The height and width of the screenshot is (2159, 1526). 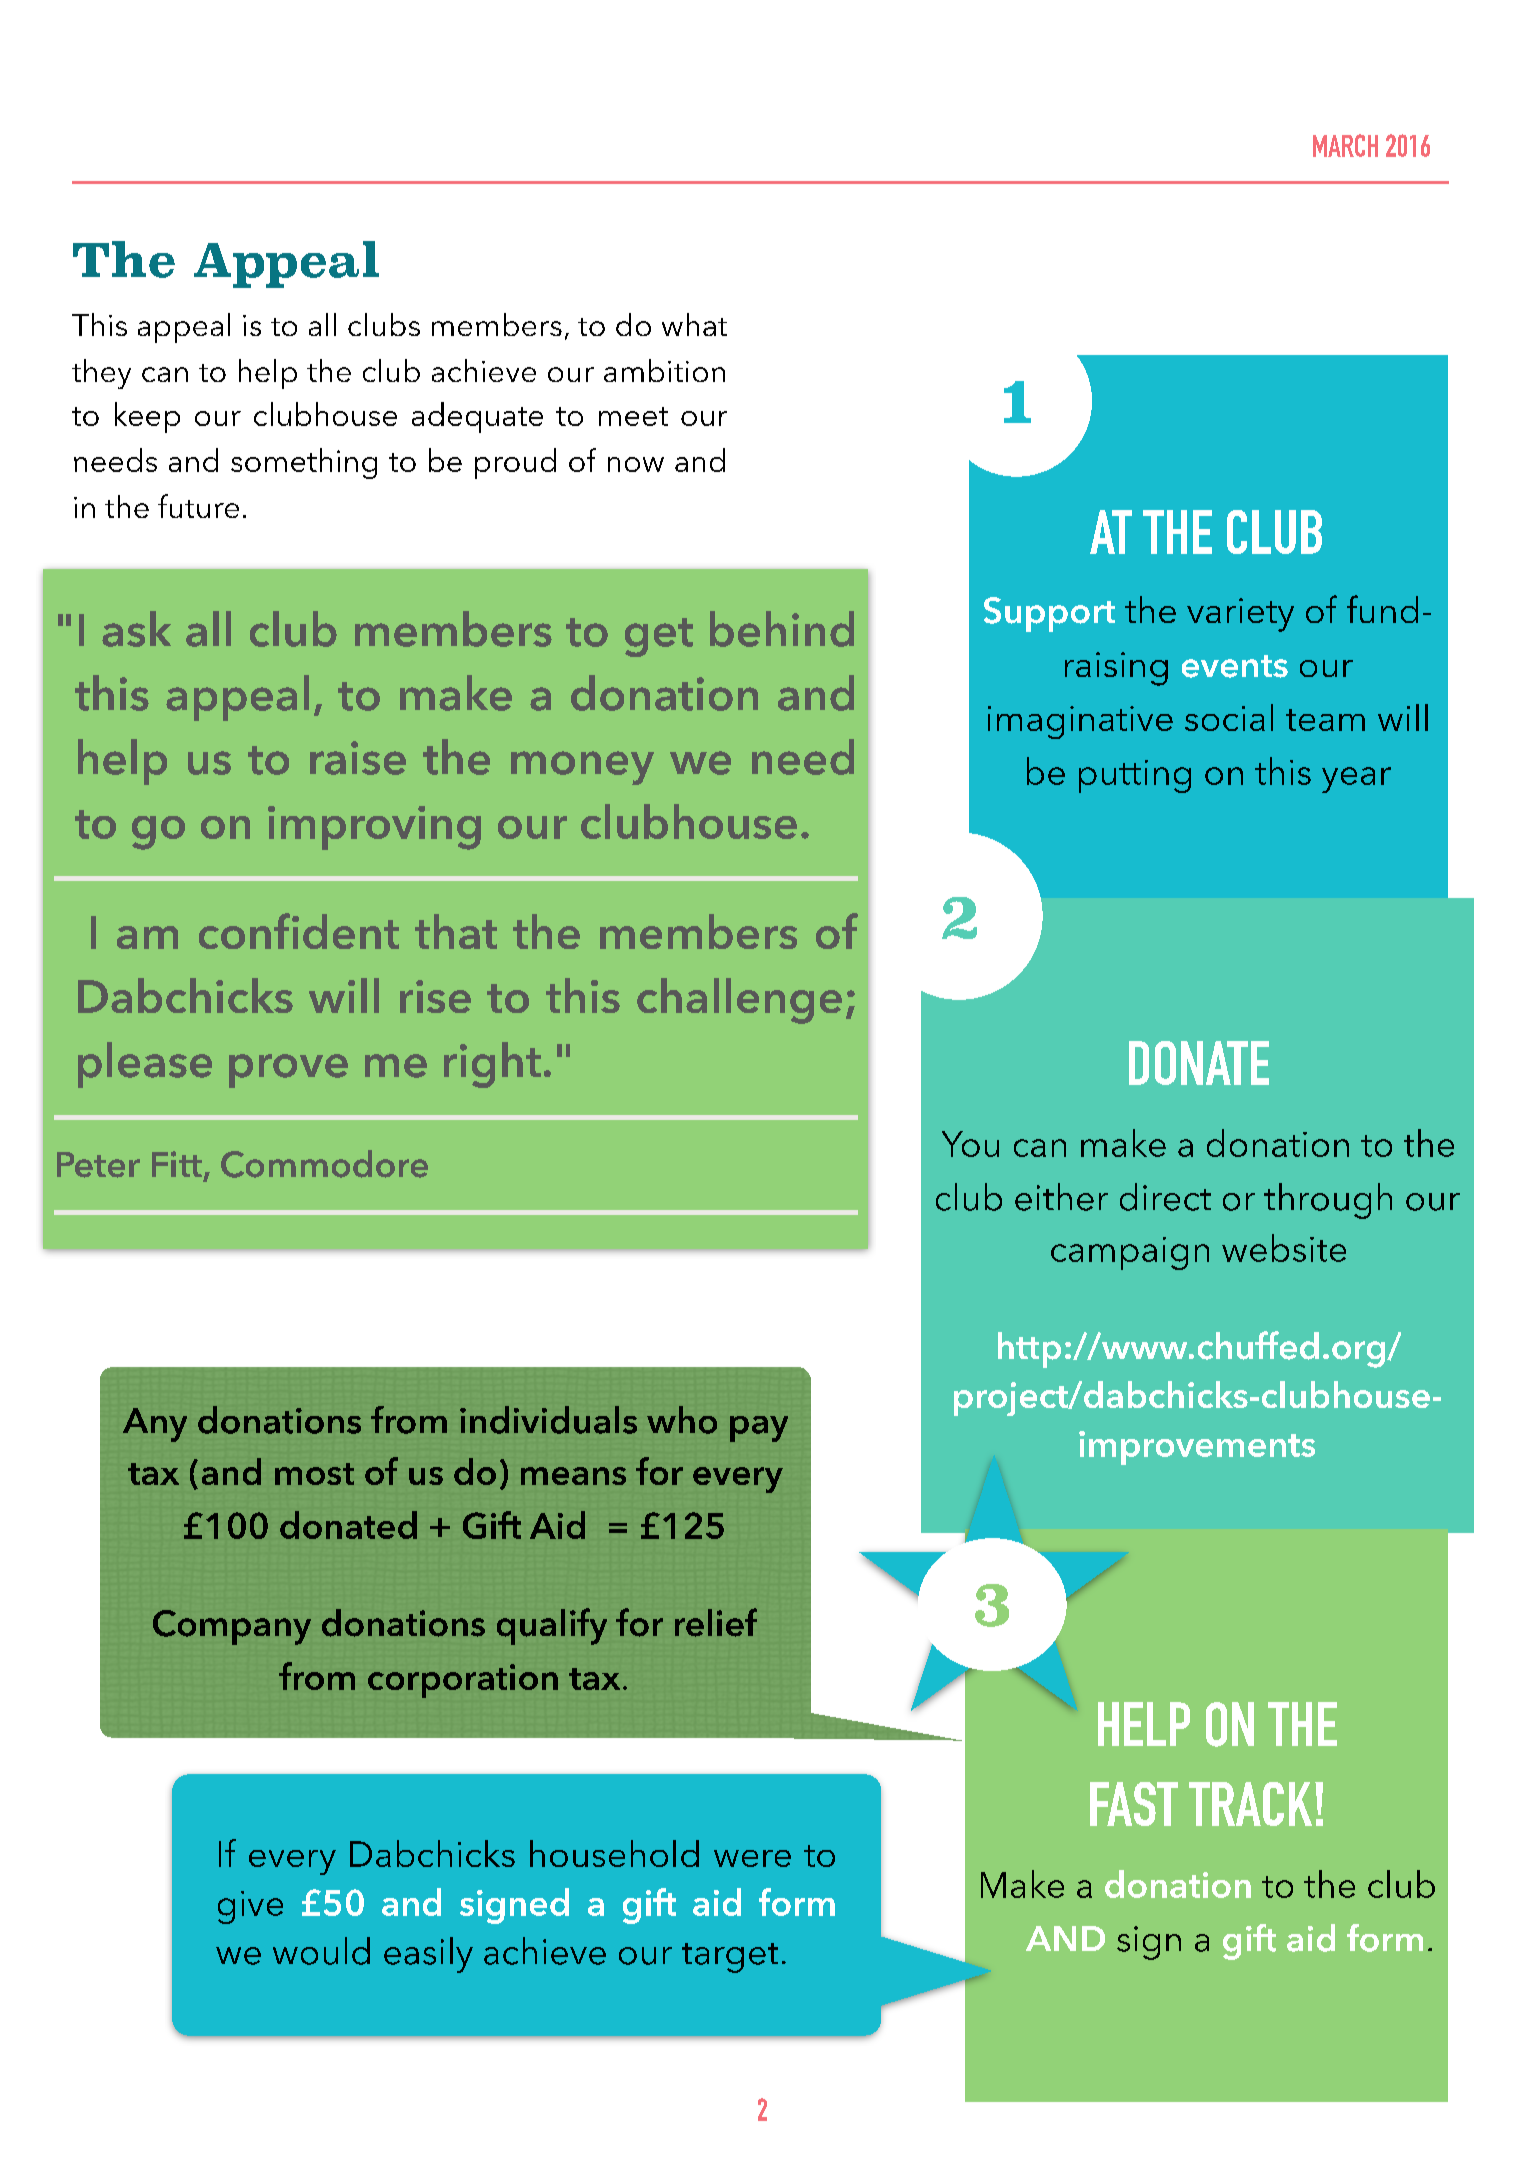 What do you see at coordinates (145, 1065) in the screenshot?
I see `please` at bounding box center [145, 1065].
